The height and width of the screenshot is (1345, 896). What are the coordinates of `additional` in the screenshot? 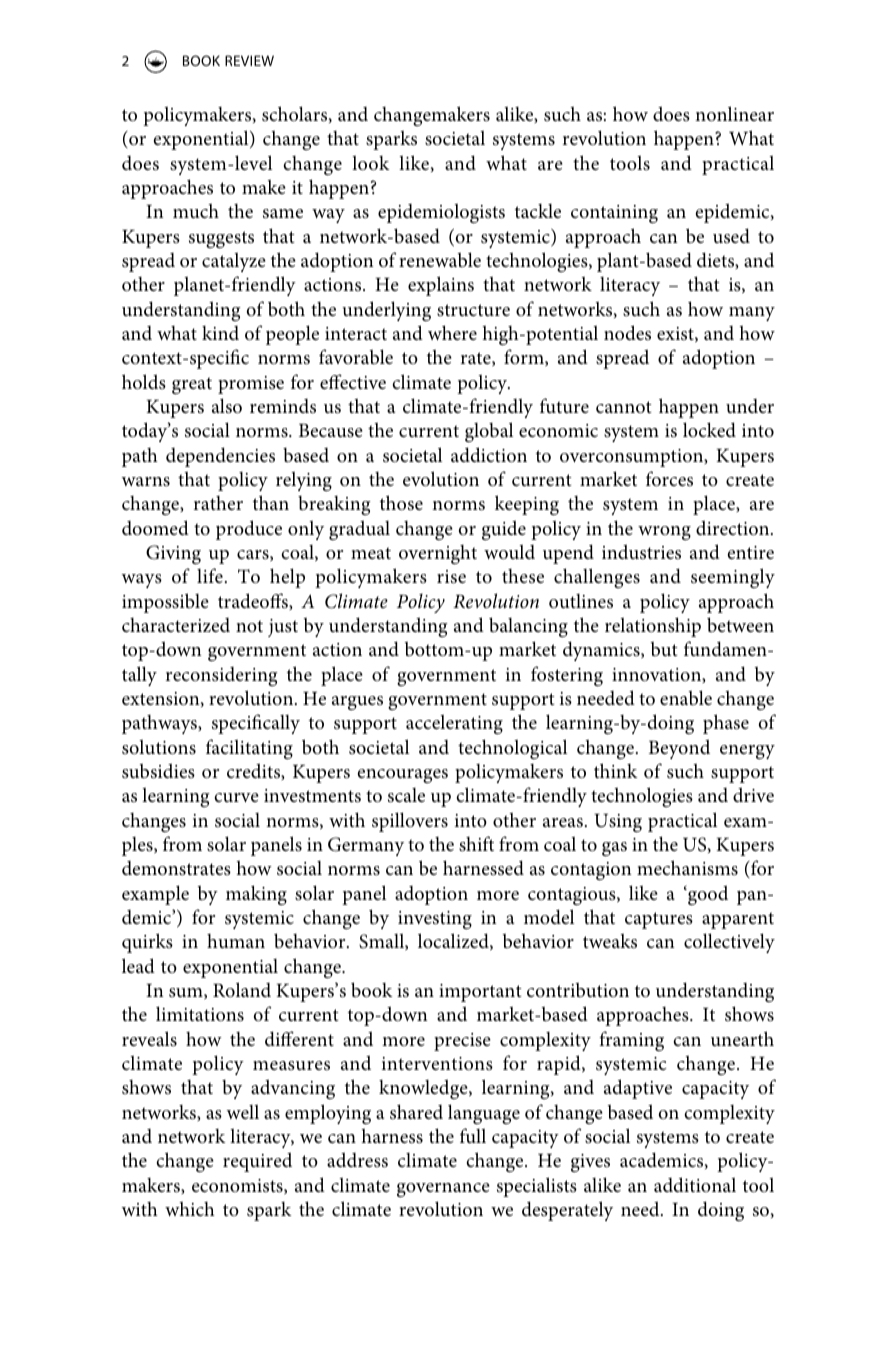 It's located at (695, 1184).
